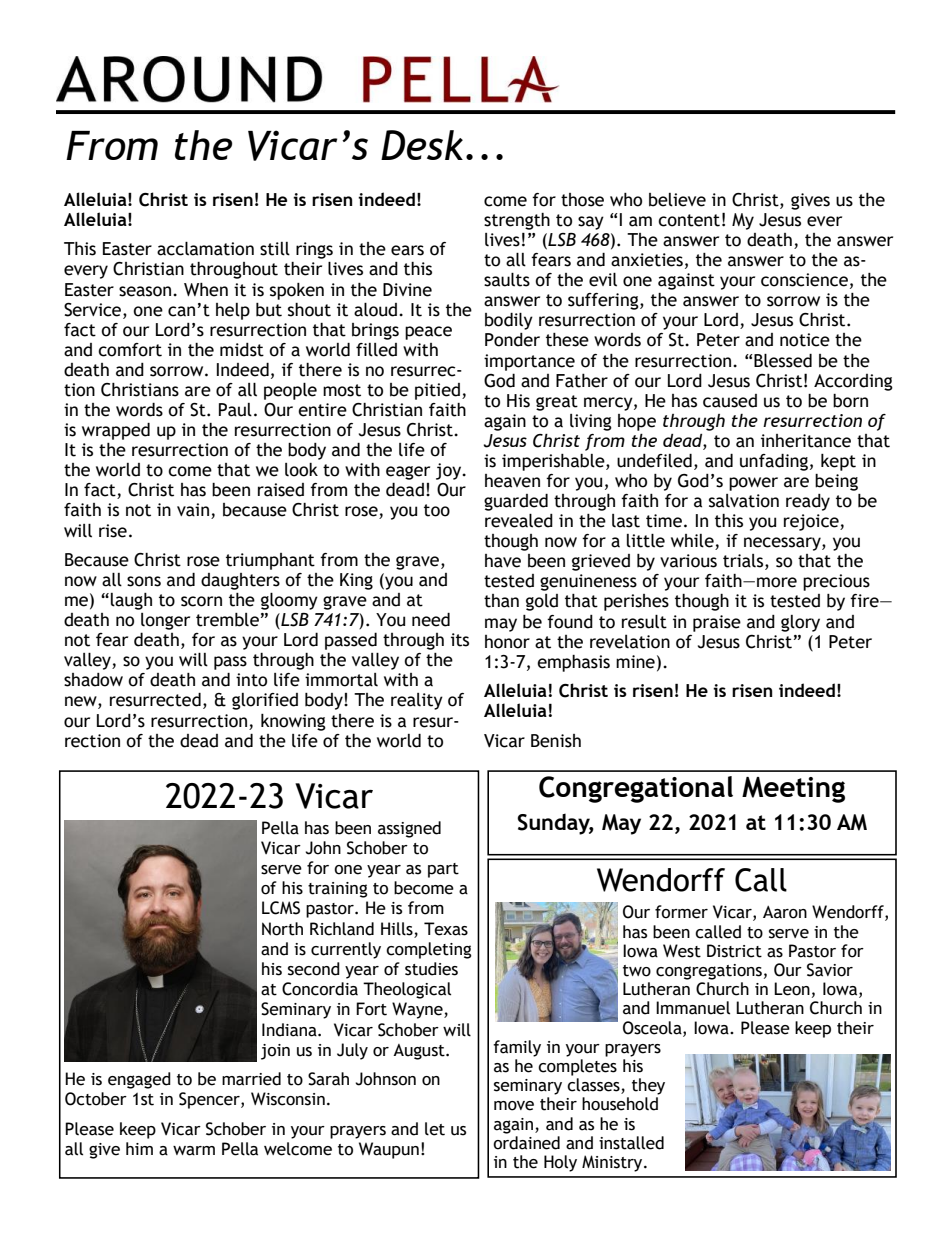 The image size is (952, 1233). Describe the element at coordinates (194, 1151) in the document. I see `warm` at that location.
